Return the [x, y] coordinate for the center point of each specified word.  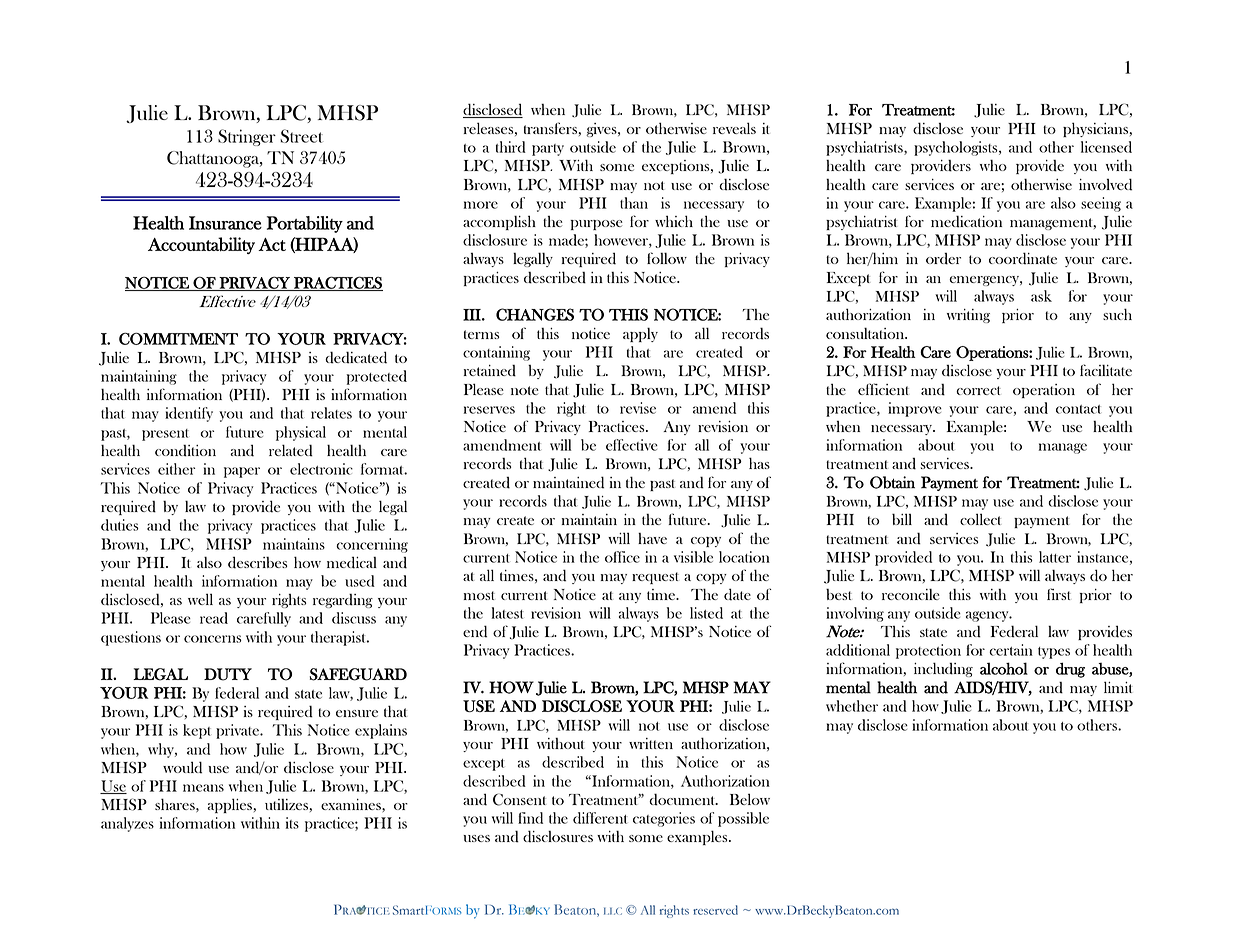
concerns [213, 639]
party [548, 150]
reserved [715, 910]
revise [638, 408]
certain [1011, 650]
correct [978, 390]
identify [189, 414]
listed [706, 613]
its [292, 823]
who [993, 165]
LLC [613, 911]
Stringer [247, 137]
